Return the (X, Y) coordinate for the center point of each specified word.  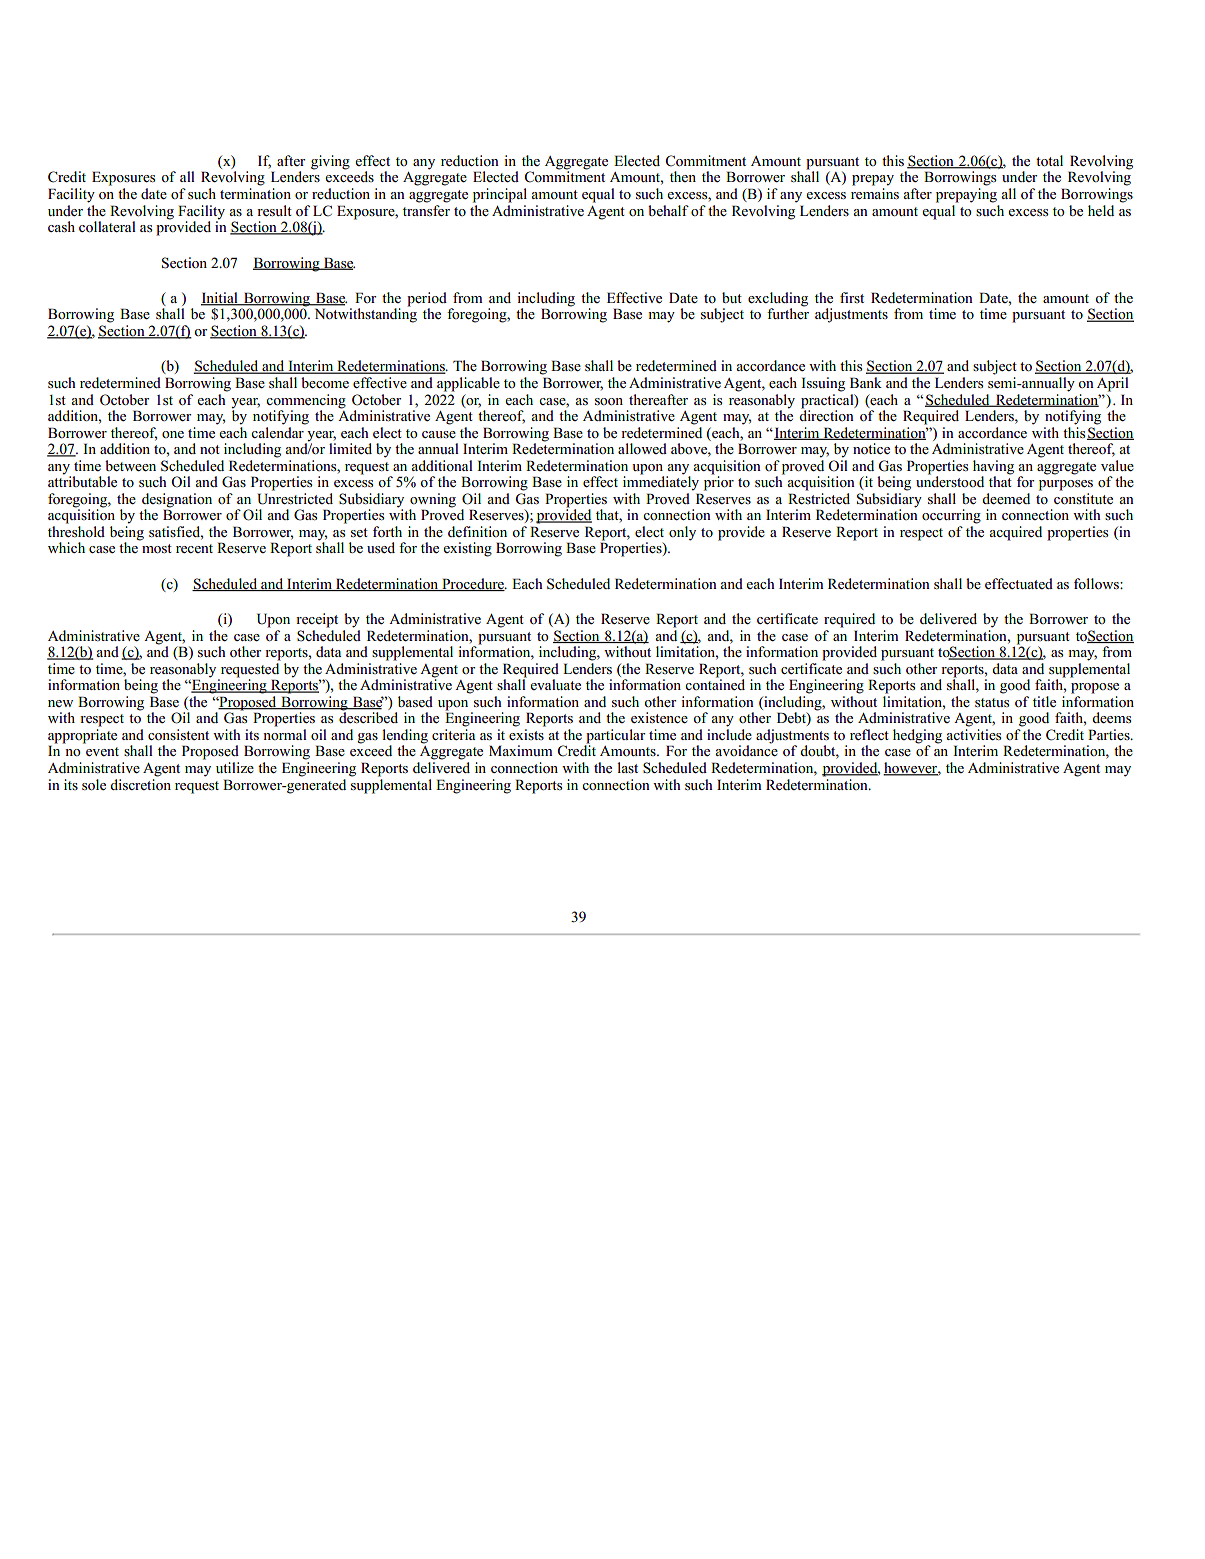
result (274, 210)
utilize (235, 767)
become (325, 383)
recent (194, 548)
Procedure (473, 584)
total (1049, 161)
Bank (866, 382)
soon (609, 402)
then (683, 176)
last (627, 767)
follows (1097, 584)
